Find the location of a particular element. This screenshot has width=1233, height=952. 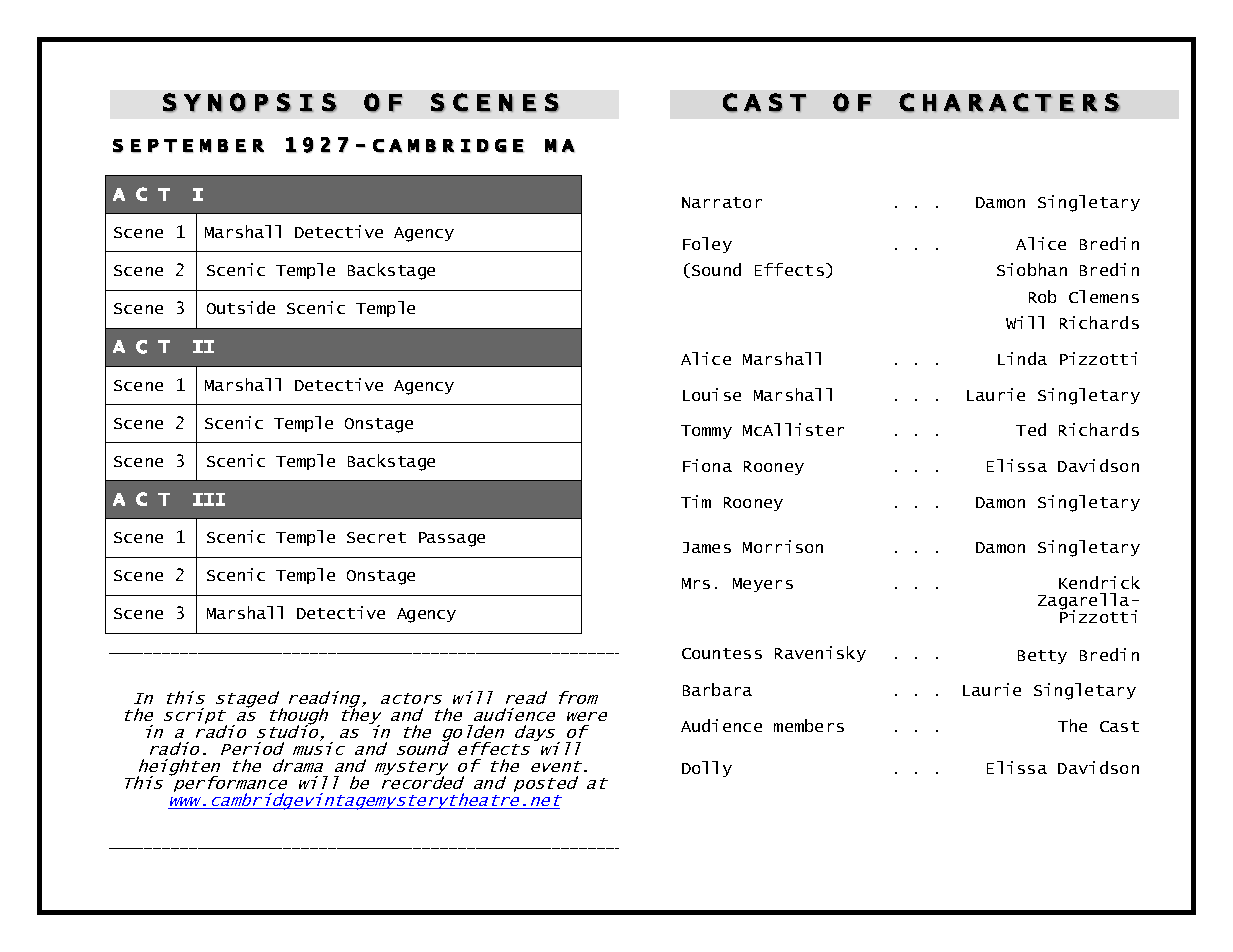

III is located at coordinates (209, 499).
